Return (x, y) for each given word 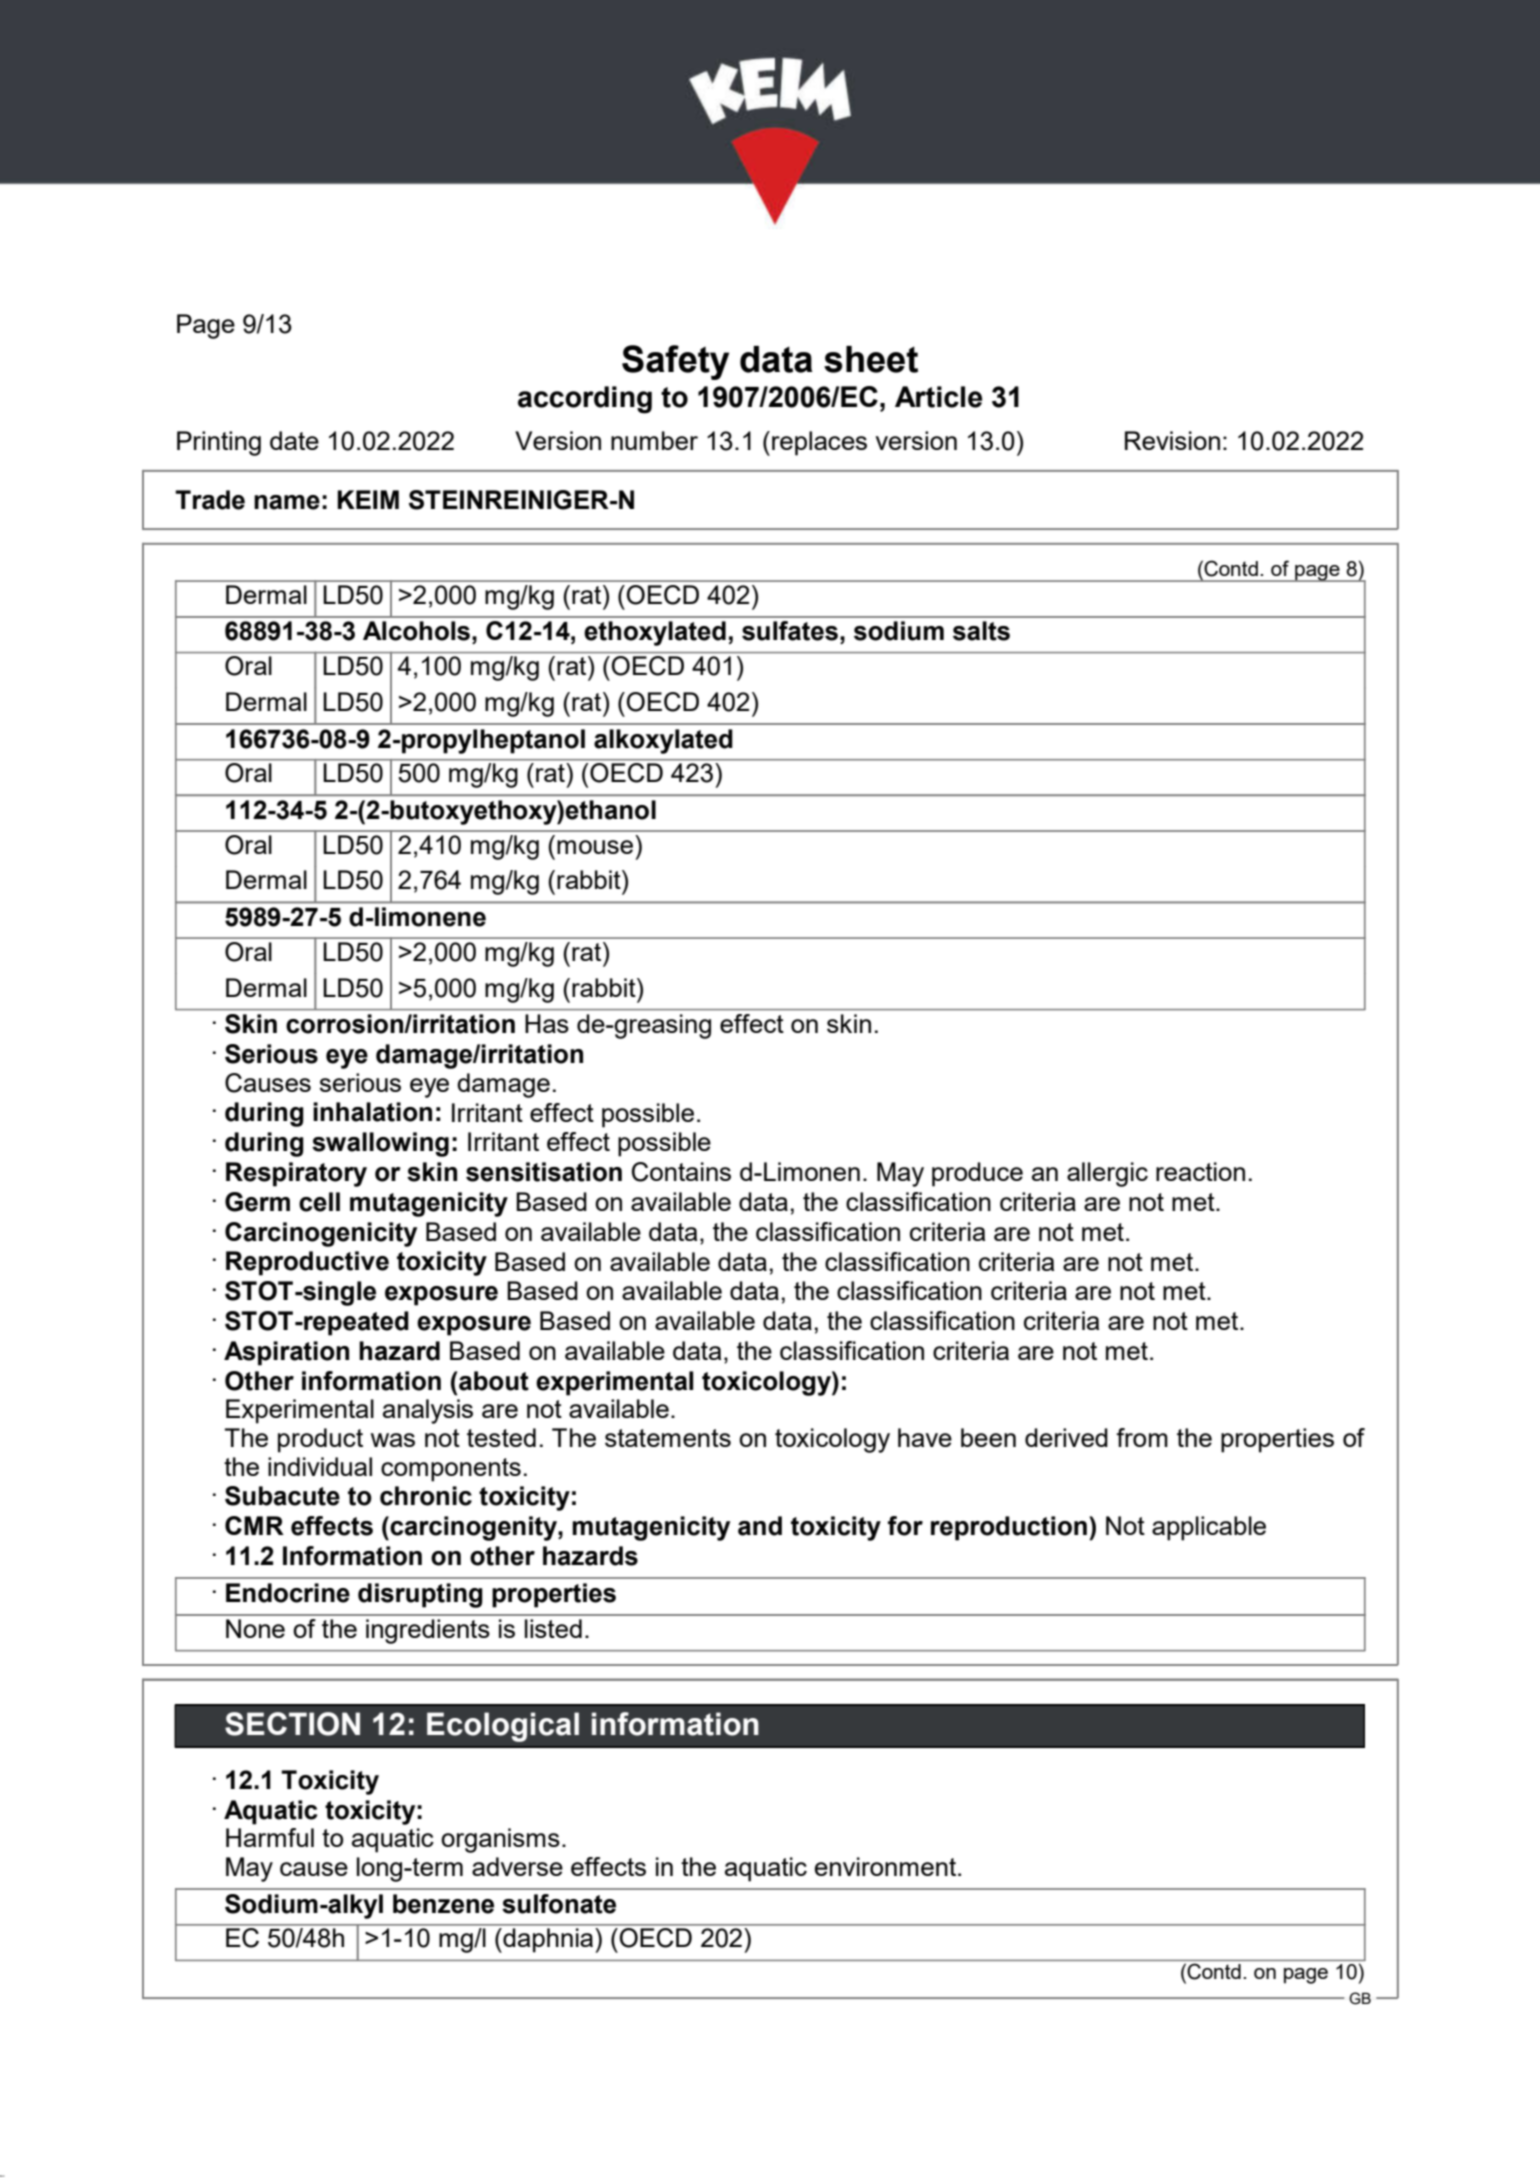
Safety (675, 362)
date (294, 440)
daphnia (547, 1940)
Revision (1172, 440)
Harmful (270, 1837)
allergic (1107, 1174)
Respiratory (296, 1174)
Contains (681, 1172)
